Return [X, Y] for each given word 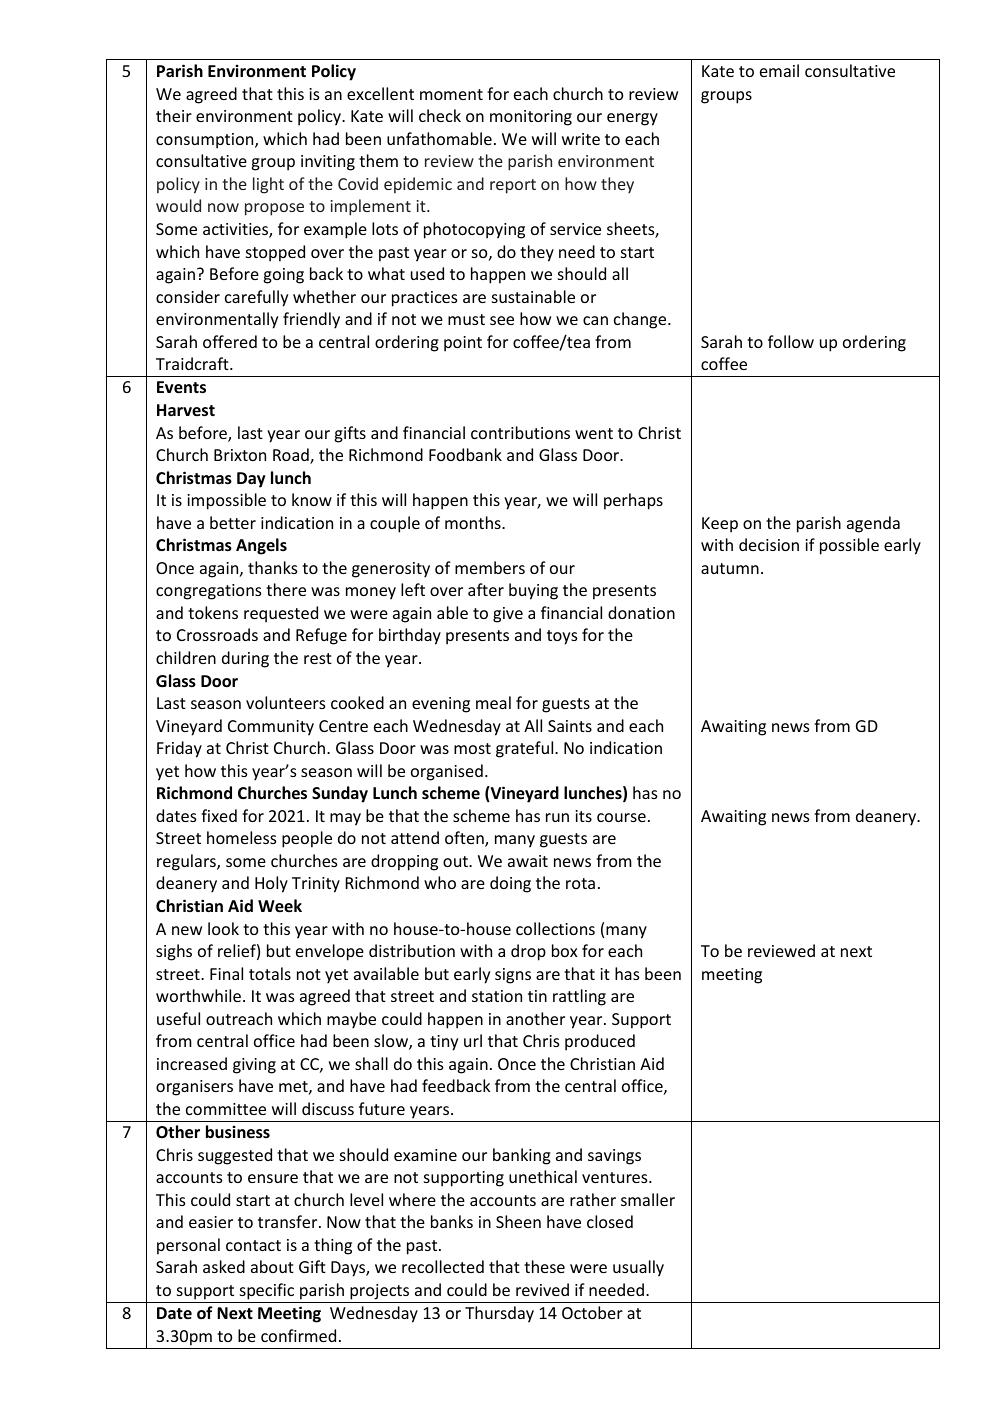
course [621, 817]
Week [280, 906]
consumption [206, 141]
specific [267, 1291]
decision [769, 544]
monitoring [531, 118]
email [779, 70]
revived [542, 1289]
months [474, 522]
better [233, 522]
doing [510, 884]
